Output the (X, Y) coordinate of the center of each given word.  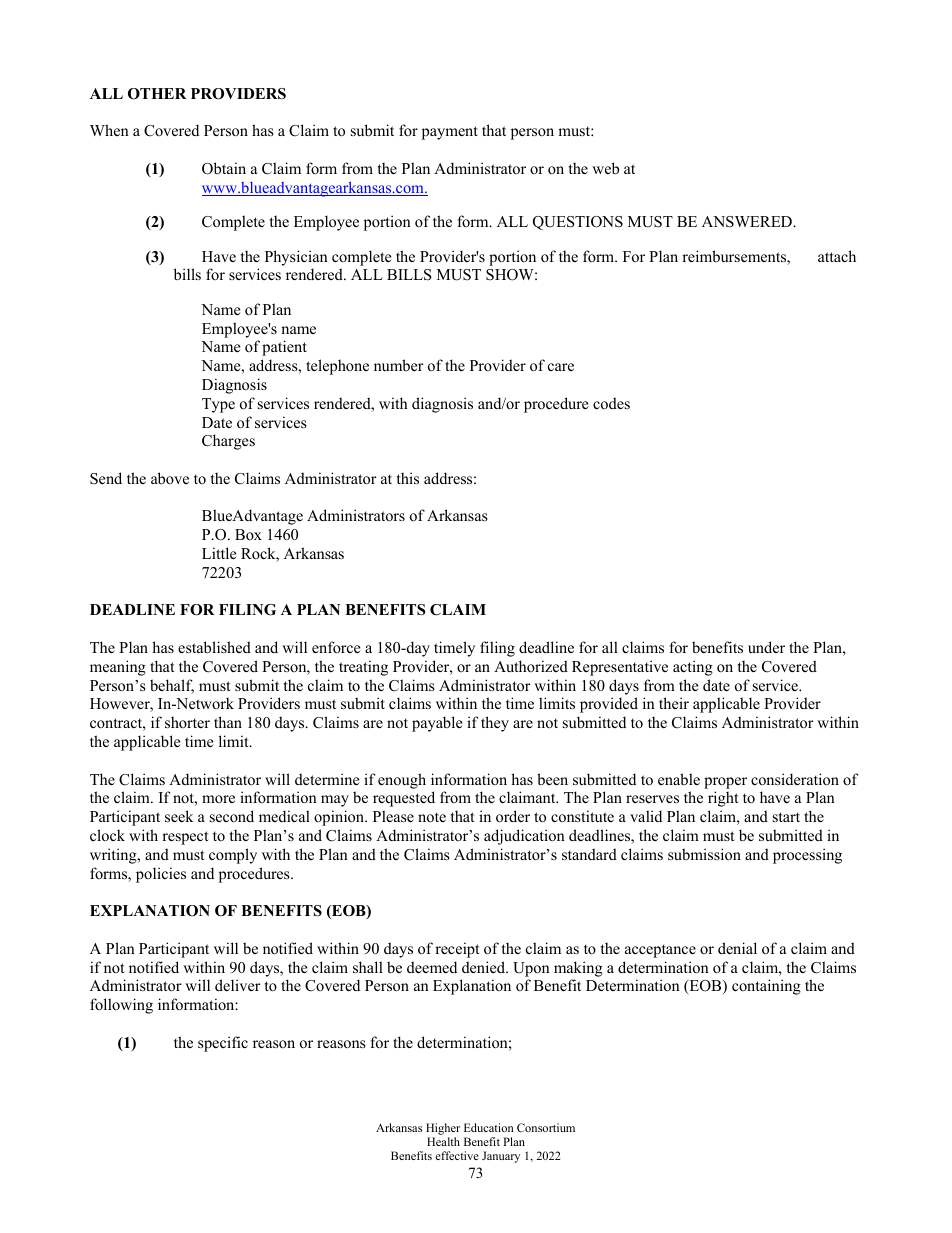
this (408, 478)
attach (837, 256)
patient (284, 348)
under (766, 647)
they (495, 724)
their (674, 703)
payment (450, 133)
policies (161, 875)
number (399, 365)
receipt (457, 950)
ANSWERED (748, 222)
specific (223, 1044)
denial (737, 948)
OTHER (157, 94)
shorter (187, 722)
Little (219, 553)
